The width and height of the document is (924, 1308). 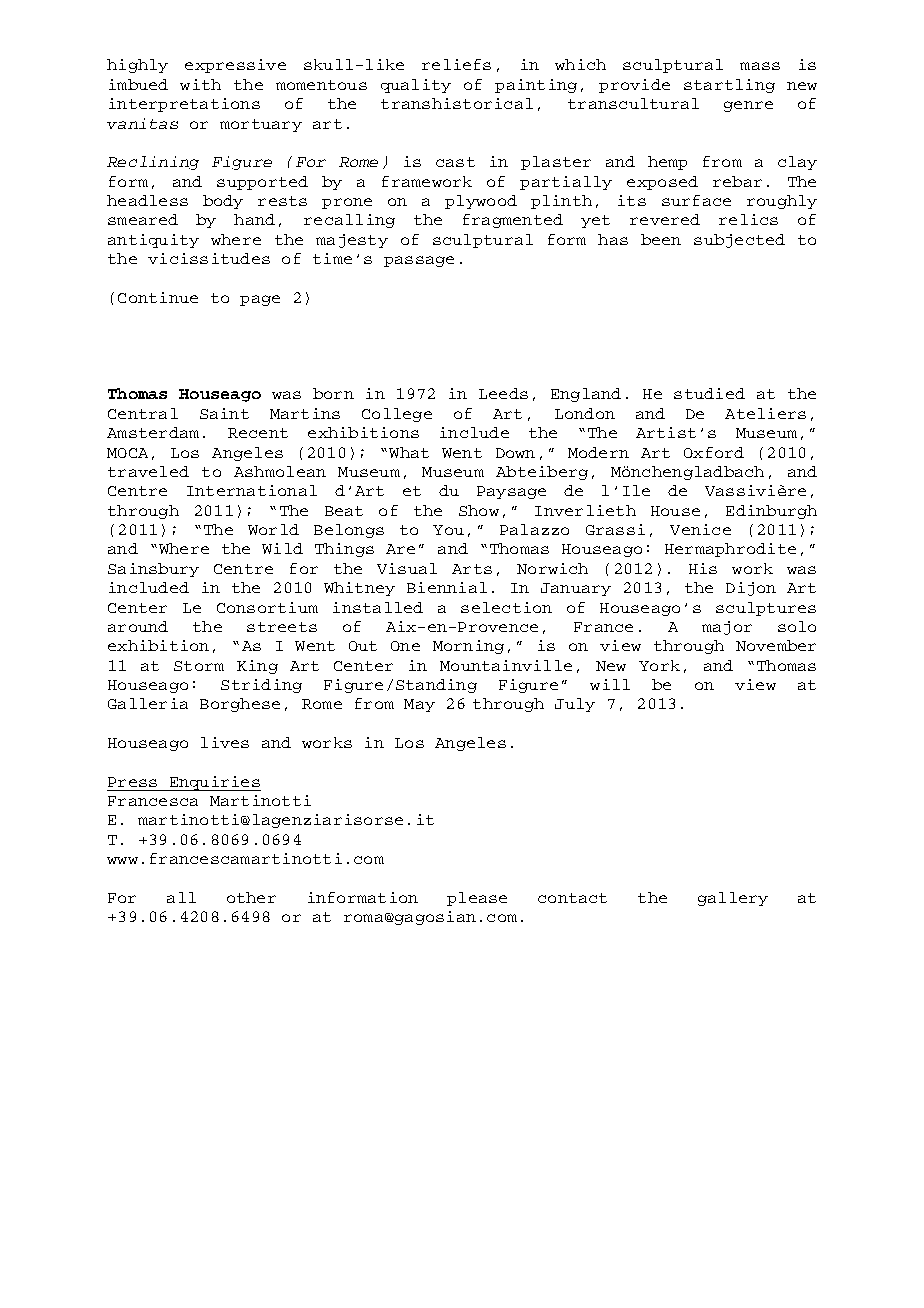 What do you see at coordinates (729, 86) in the document?
I see `startling` at bounding box center [729, 86].
